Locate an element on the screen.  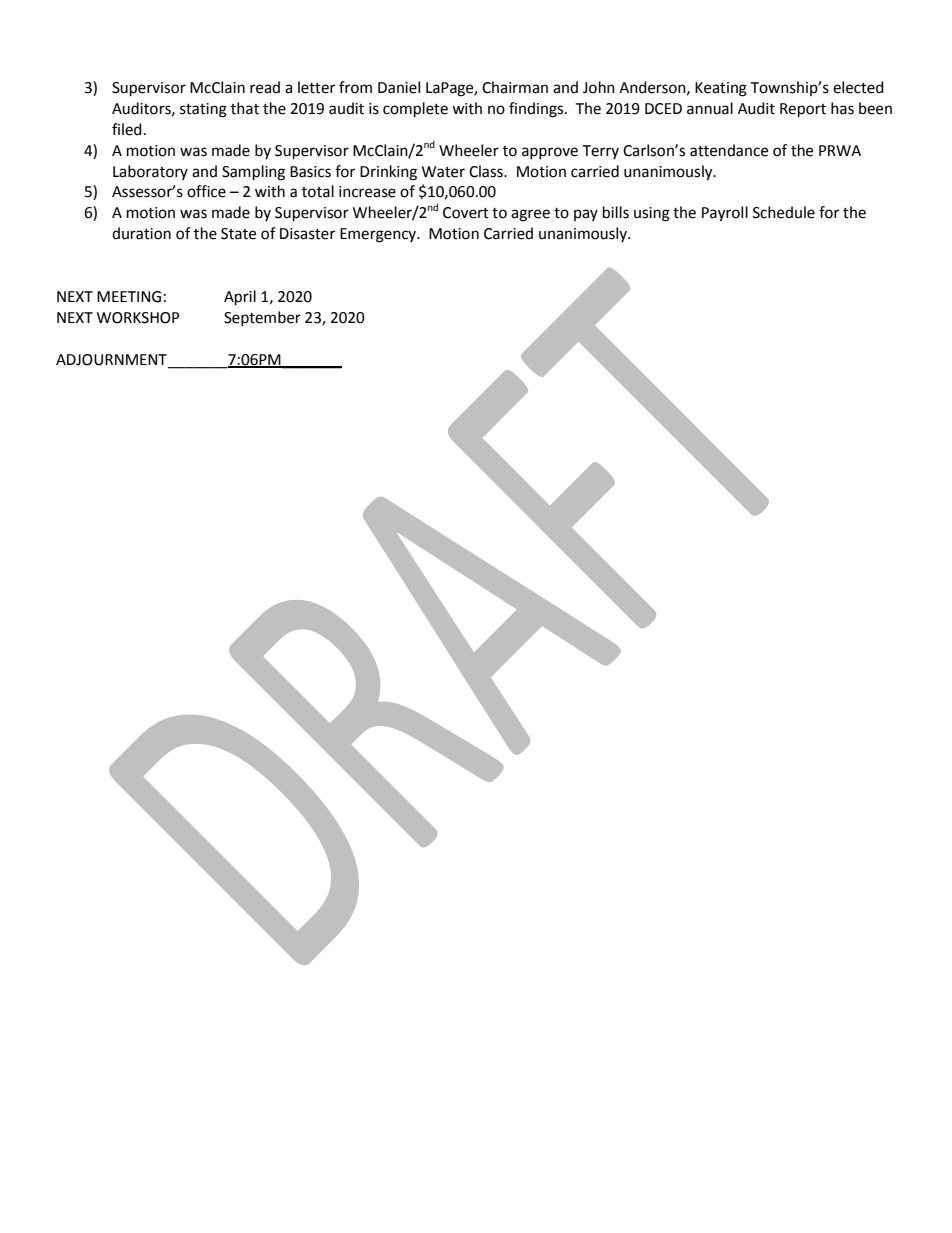
read is located at coordinates (265, 87).
